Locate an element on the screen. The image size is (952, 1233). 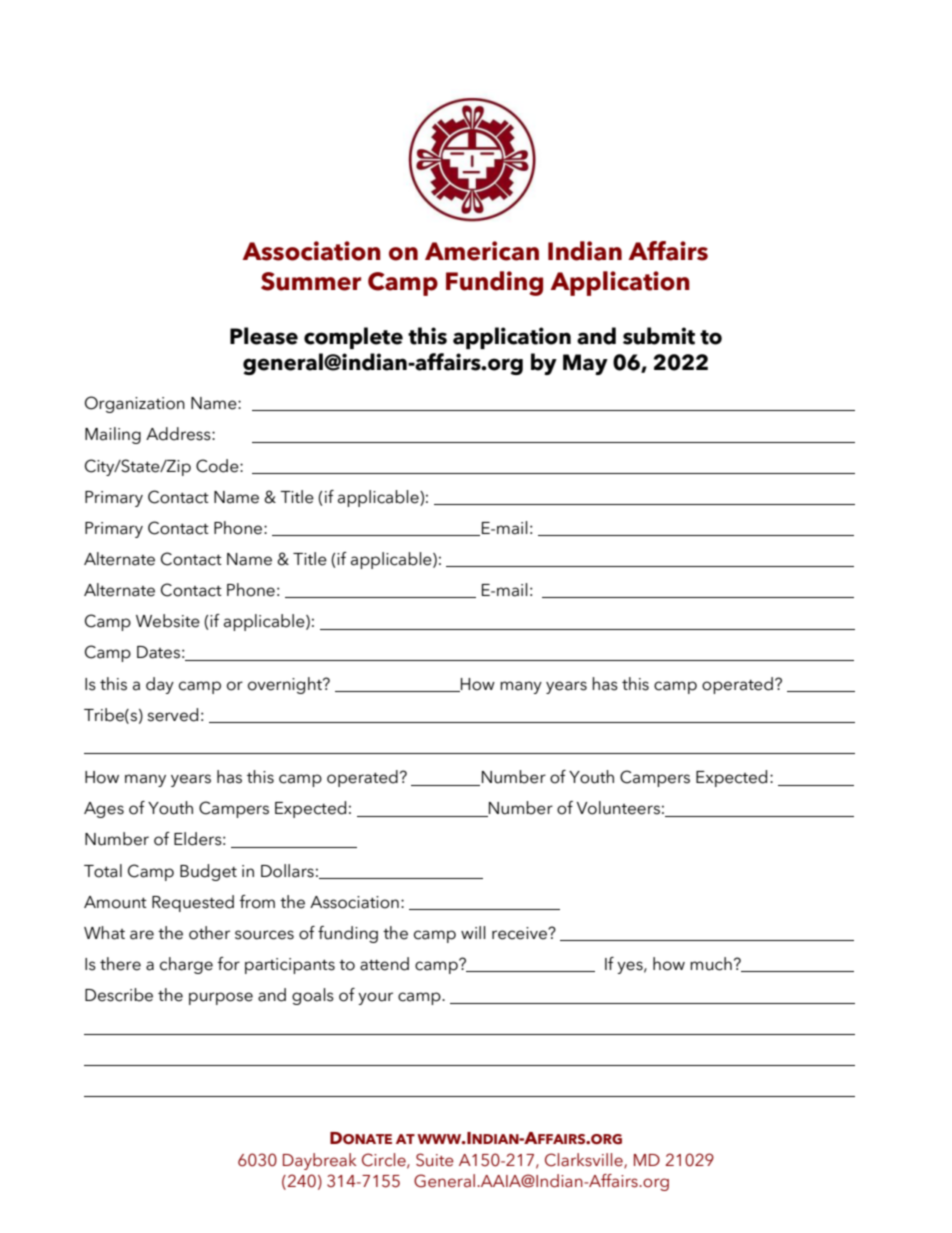
Please is located at coordinates (264, 336).
